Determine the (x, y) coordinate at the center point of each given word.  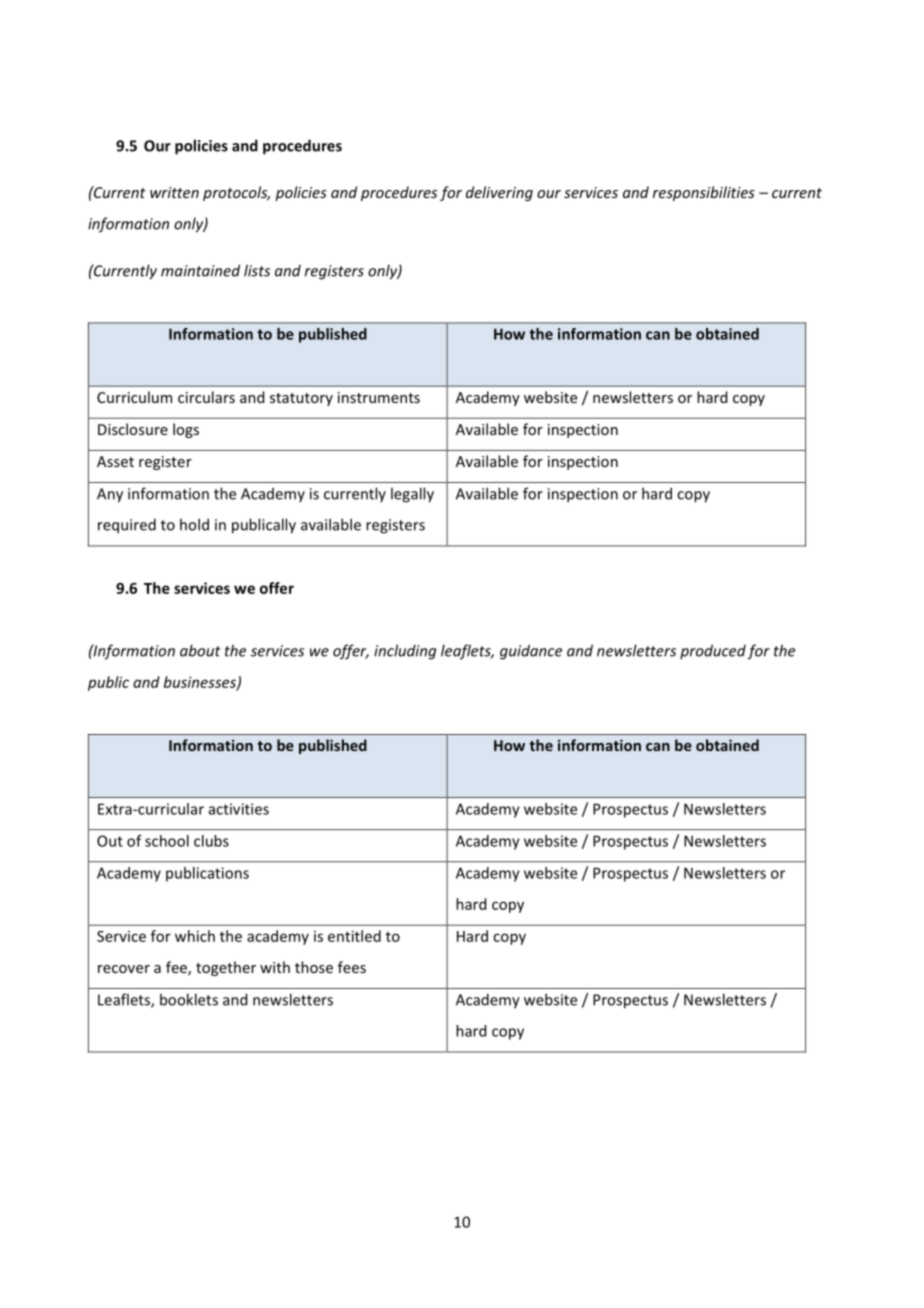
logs (186, 430)
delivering (499, 193)
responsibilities (704, 193)
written (174, 192)
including (405, 652)
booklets (189, 999)
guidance (531, 652)
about (200, 650)
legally (412, 495)
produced (713, 651)
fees (352, 967)
